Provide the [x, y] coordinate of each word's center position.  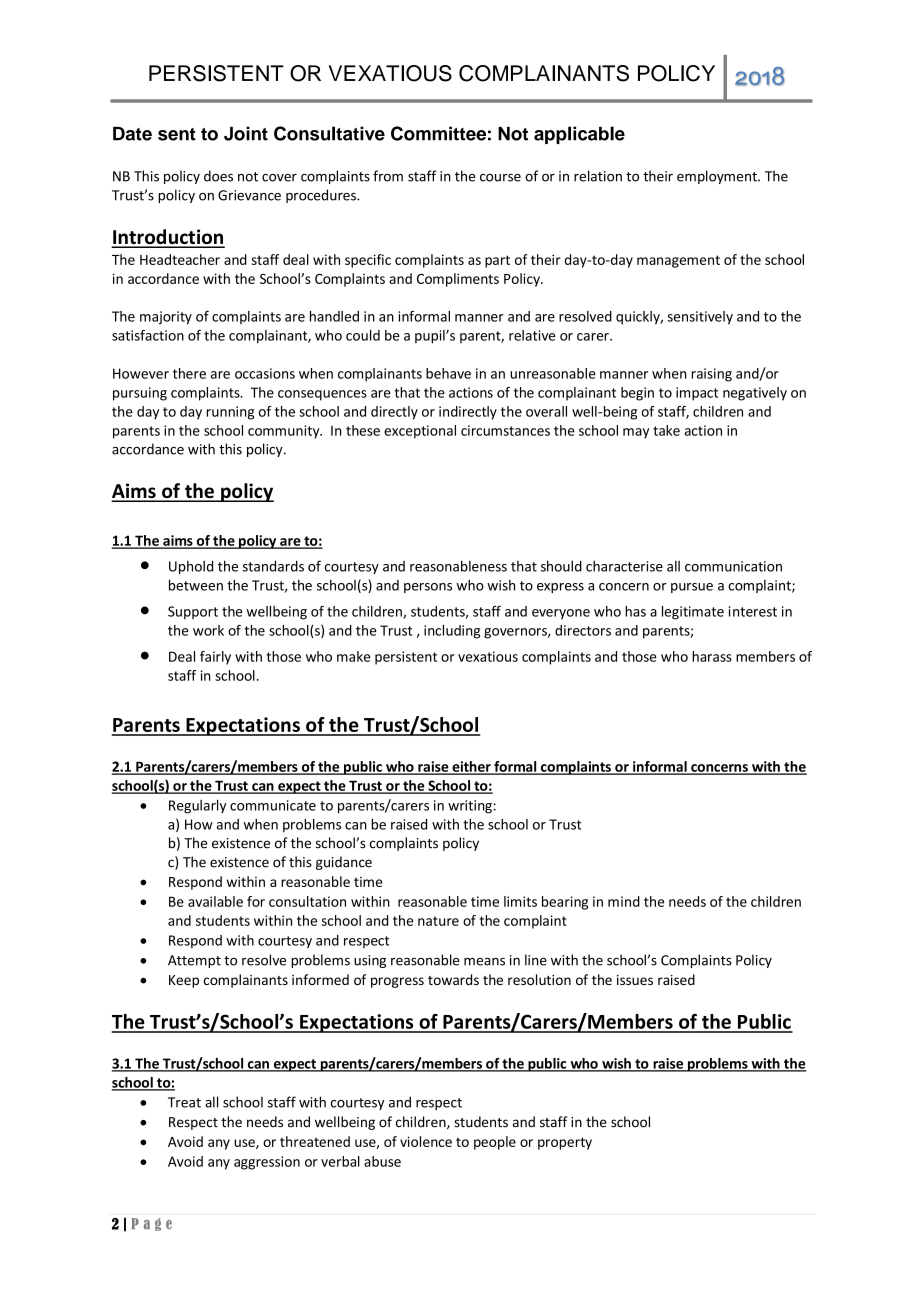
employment [718, 177]
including [452, 632]
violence [426, 1141]
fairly [215, 658]
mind [624, 901]
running [230, 413]
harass [712, 656]
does [218, 176]
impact [697, 394]
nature [438, 921]
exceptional [420, 432]
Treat [184, 1102]
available [215, 901]
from [388, 176]
